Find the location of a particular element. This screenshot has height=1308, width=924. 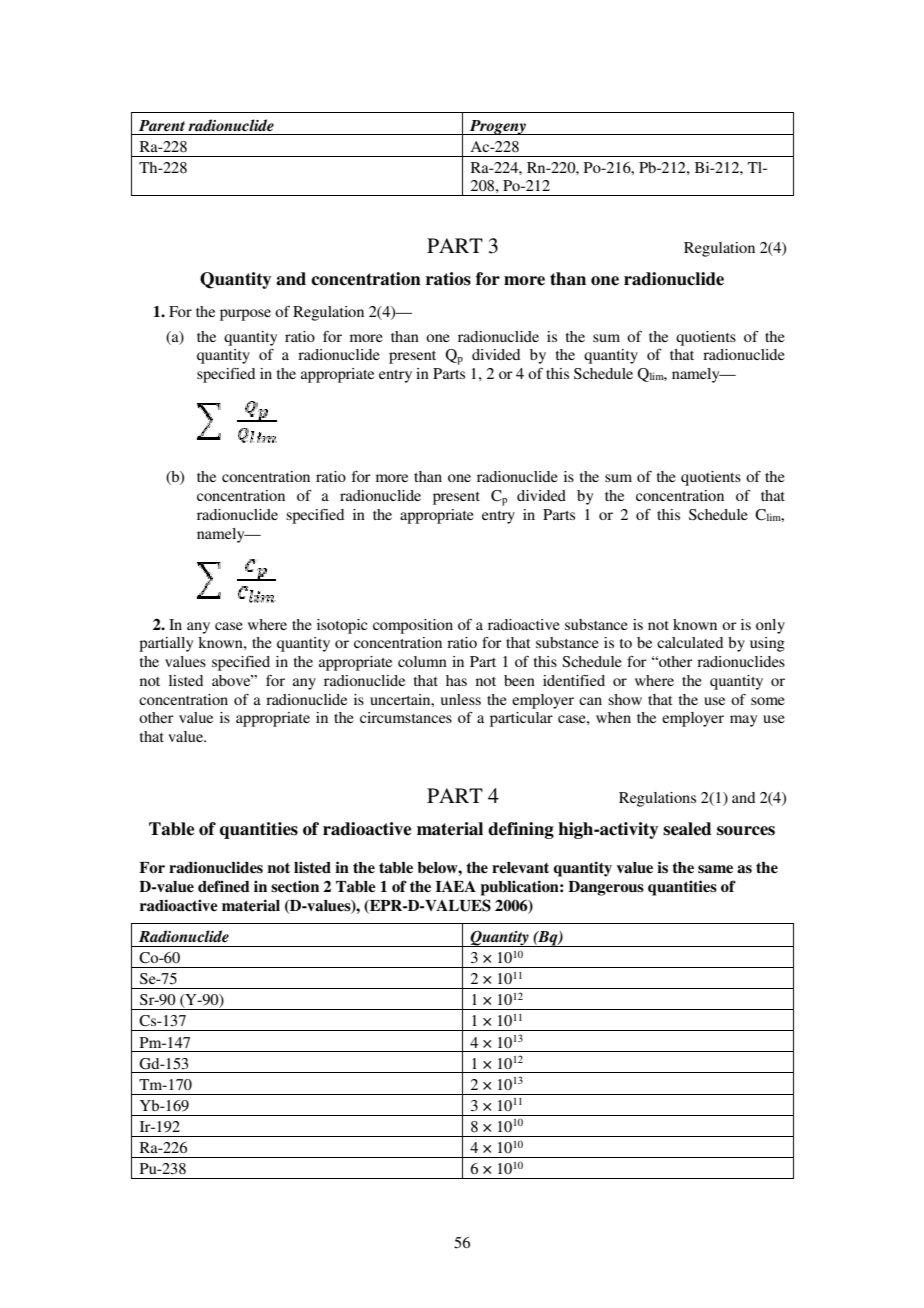

Parent is located at coordinates (162, 125).
